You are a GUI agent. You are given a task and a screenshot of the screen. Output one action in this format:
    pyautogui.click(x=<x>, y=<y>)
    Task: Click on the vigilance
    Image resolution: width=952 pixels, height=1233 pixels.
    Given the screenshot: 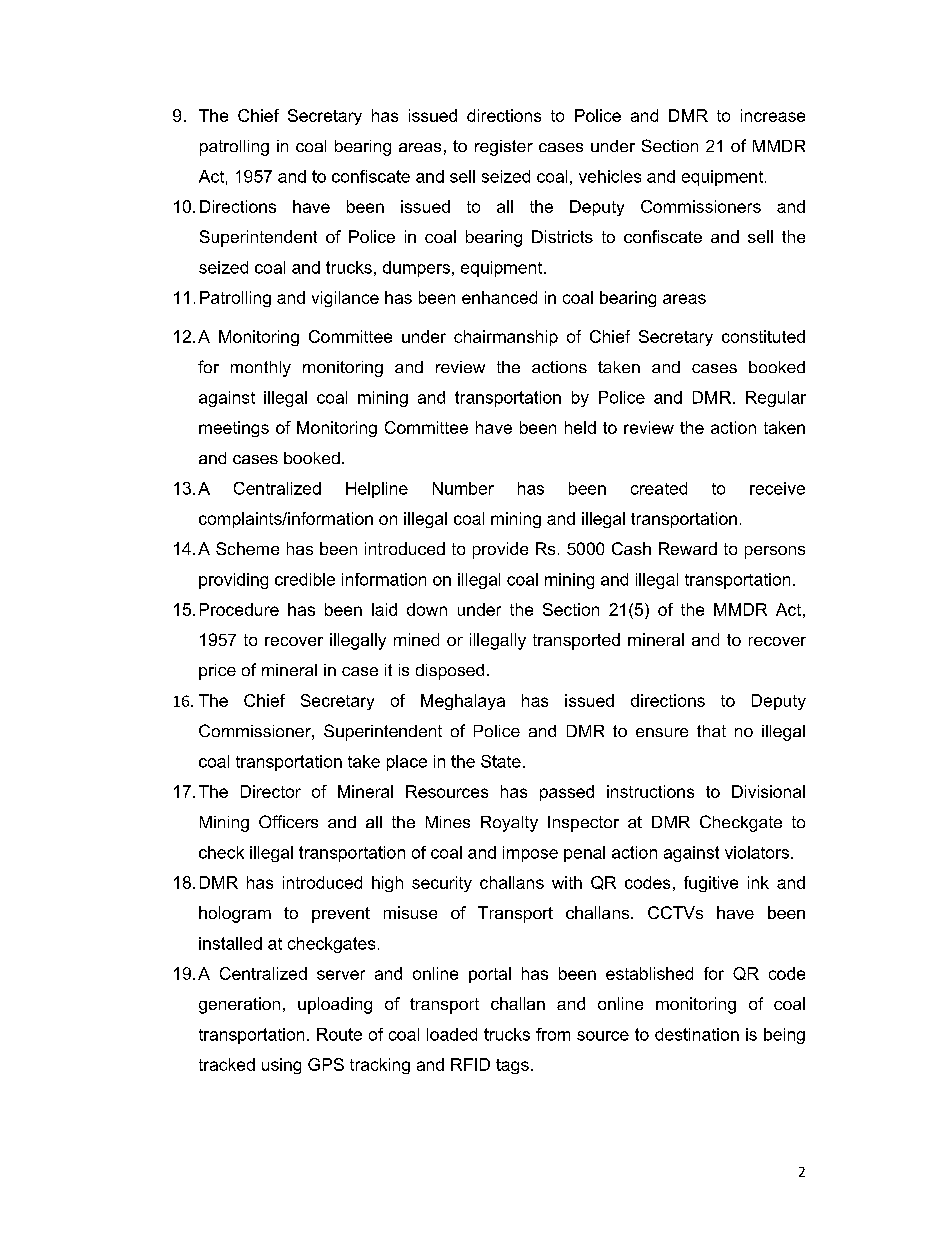 What is the action you would take?
    pyautogui.click(x=345, y=299)
